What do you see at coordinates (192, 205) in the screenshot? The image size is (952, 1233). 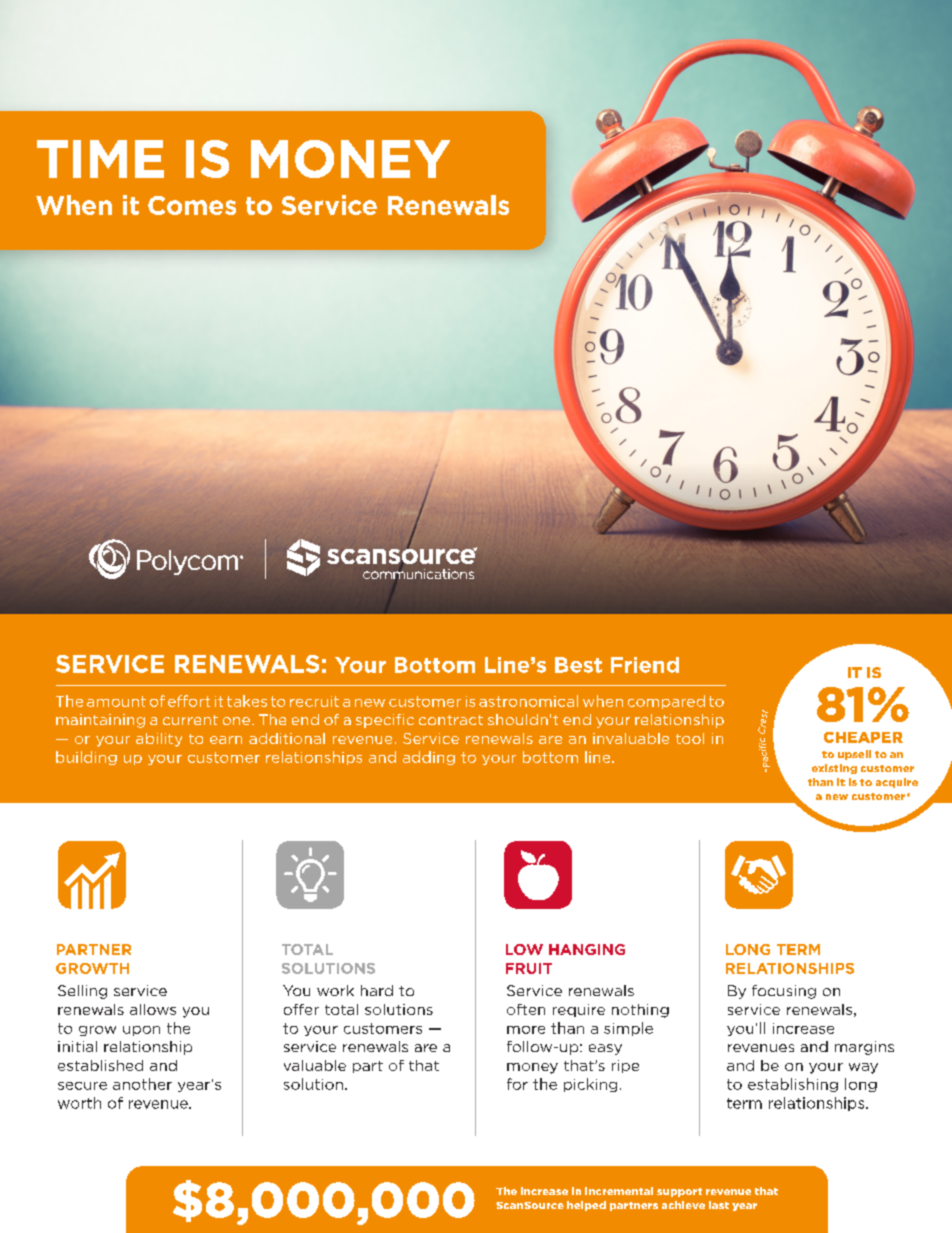 I see `Comes` at bounding box center [192, 205].
